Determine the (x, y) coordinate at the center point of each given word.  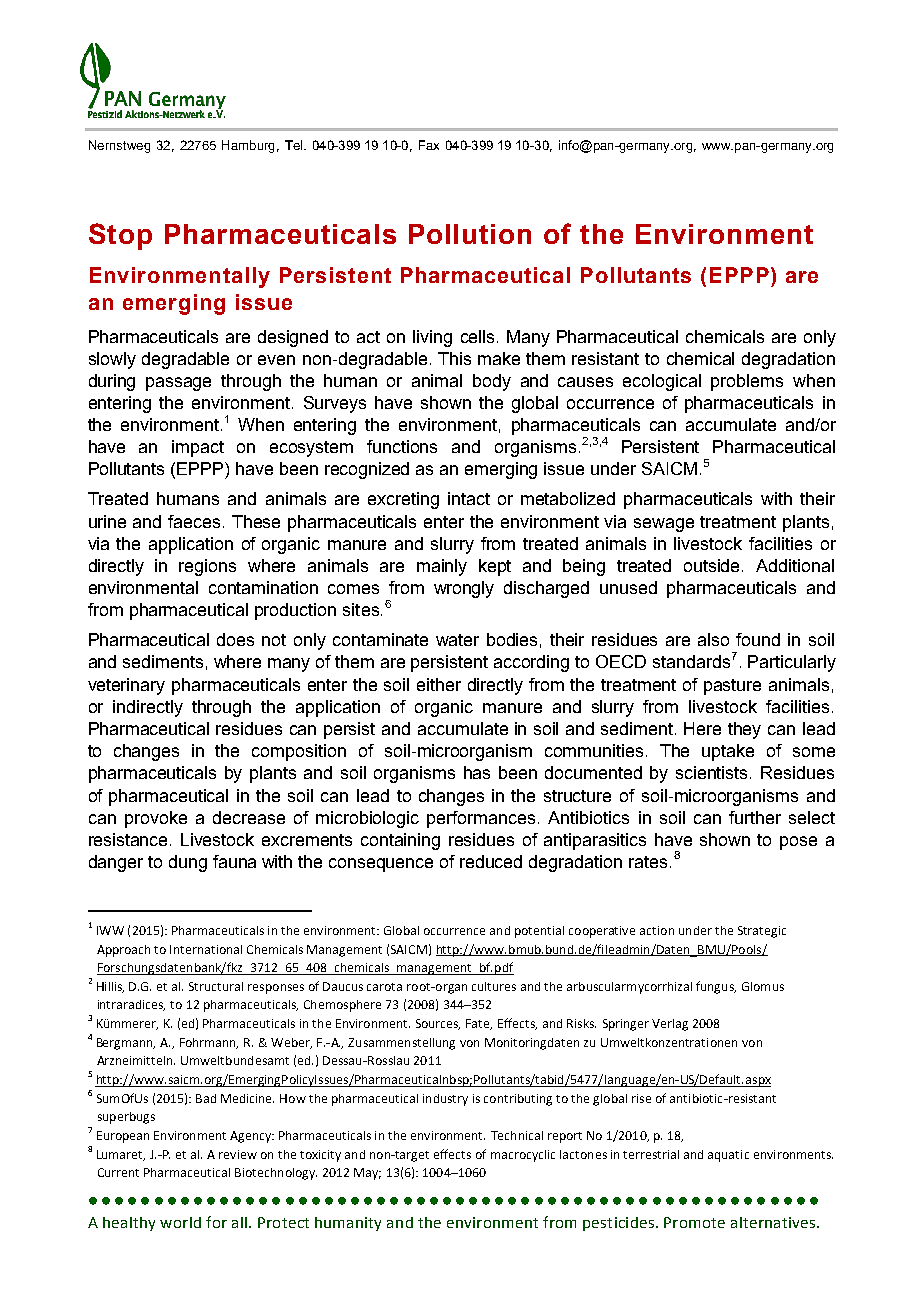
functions (402, 446)
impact (198, 448)
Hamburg (248, 146)
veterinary (126, 686)
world (180, 1222)
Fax (429, 145)
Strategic (762, 932)
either (439, 684)
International (206, 949)
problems (747, 382)
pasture (732, 687)
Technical (517, 1135)
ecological (662, 382)
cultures (494, 986)
